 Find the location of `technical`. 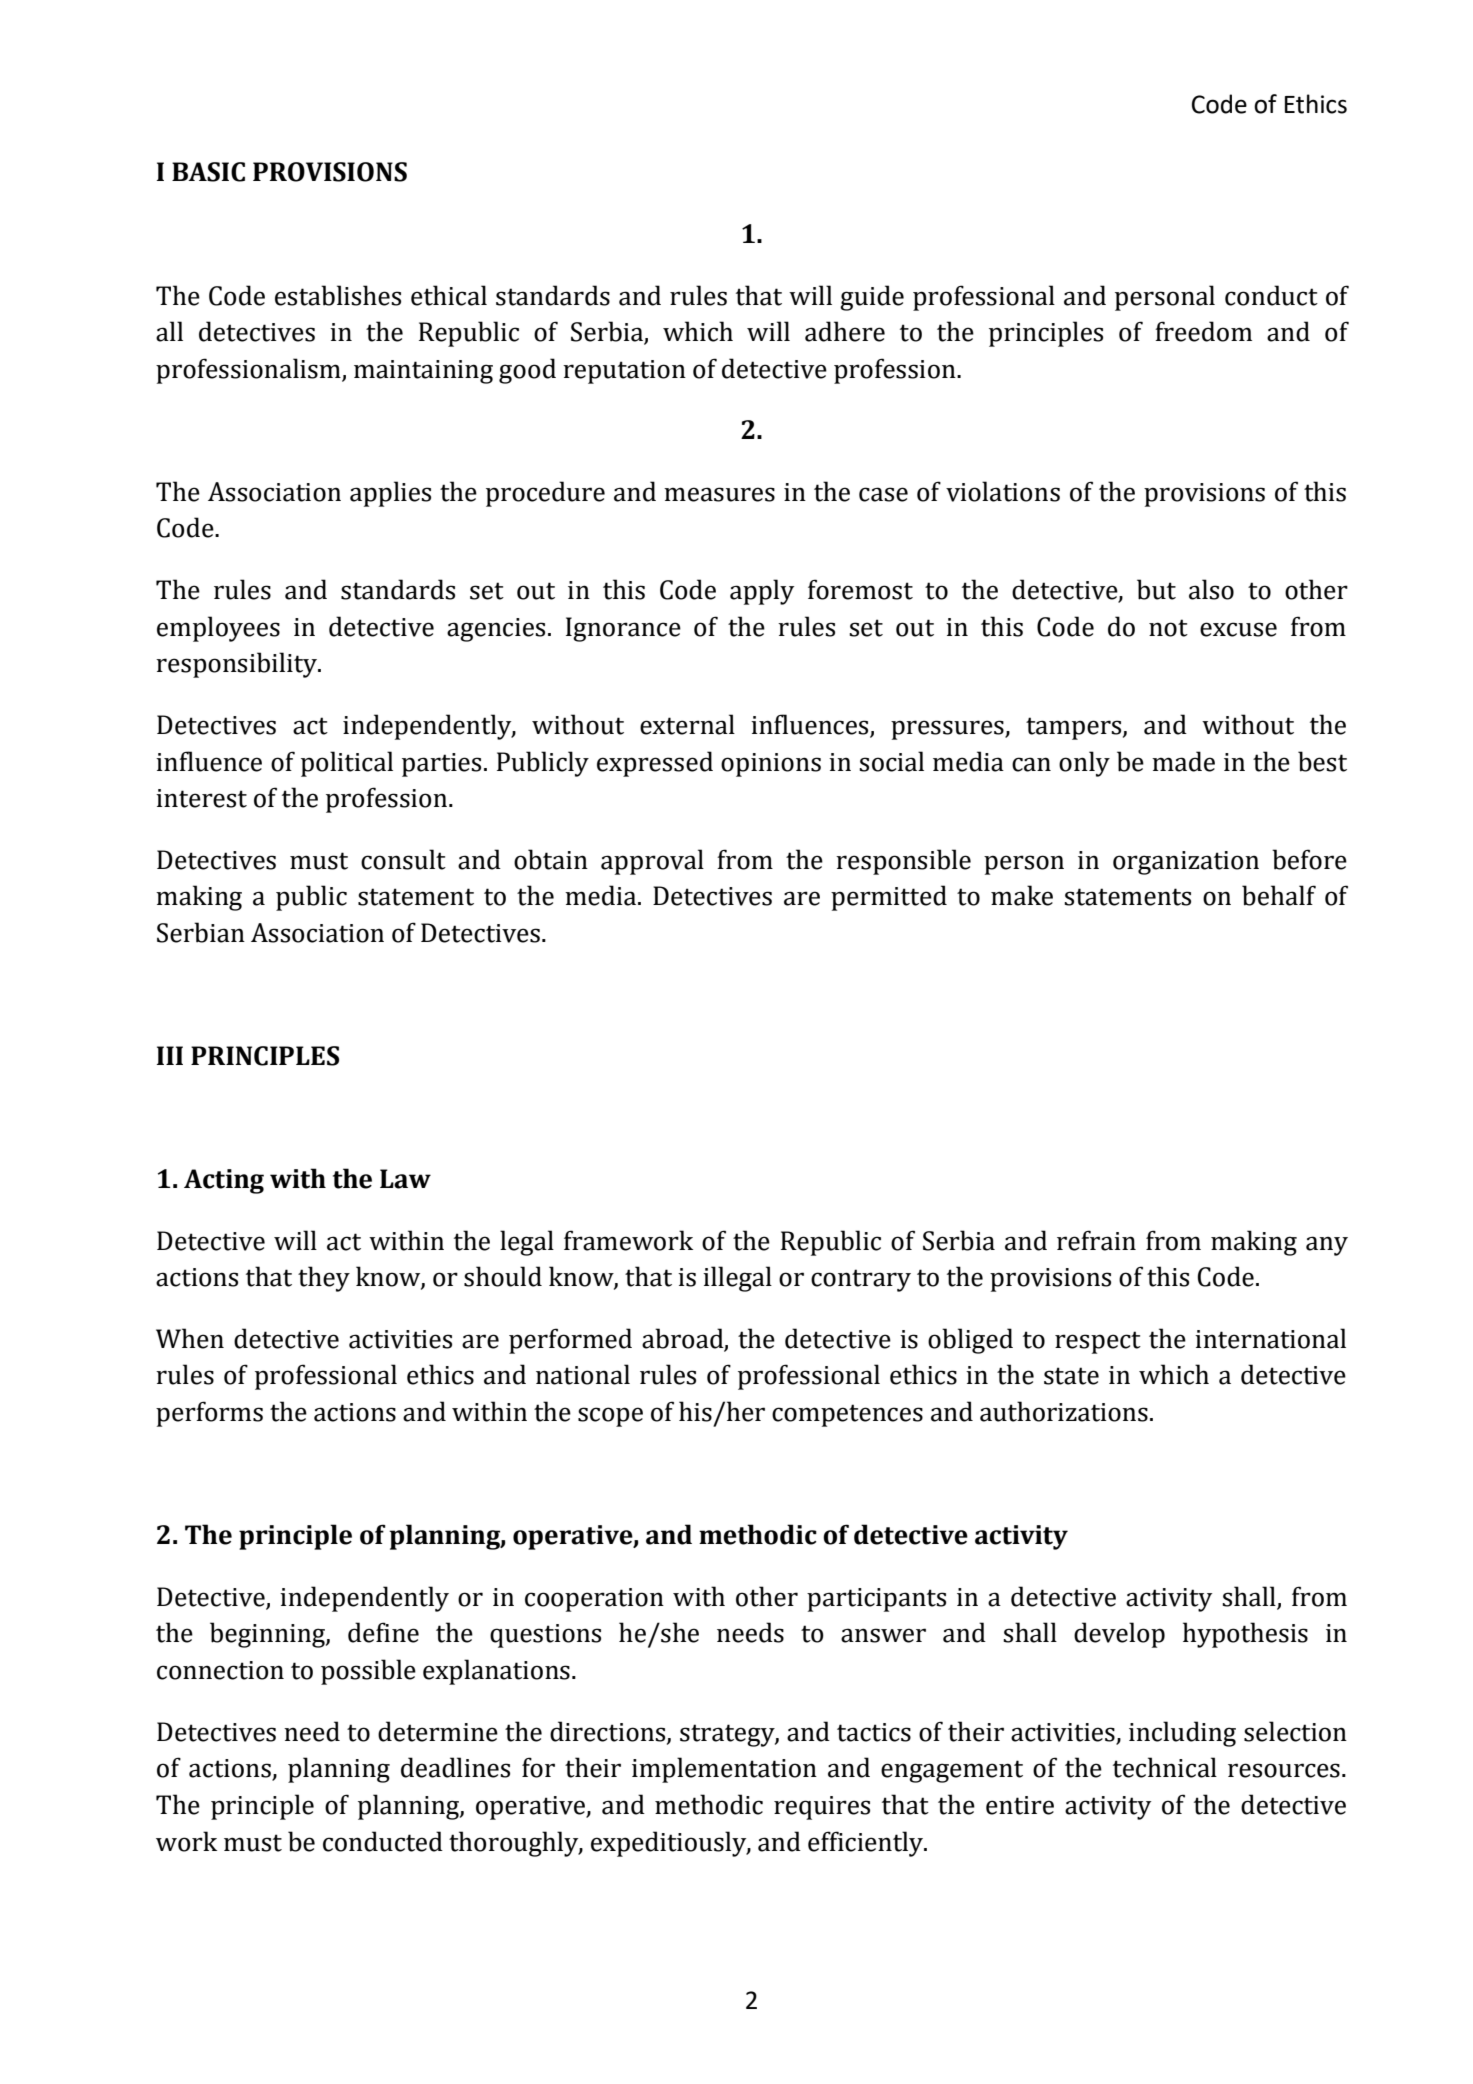

technical is located at coordinates (1165, 1767).
